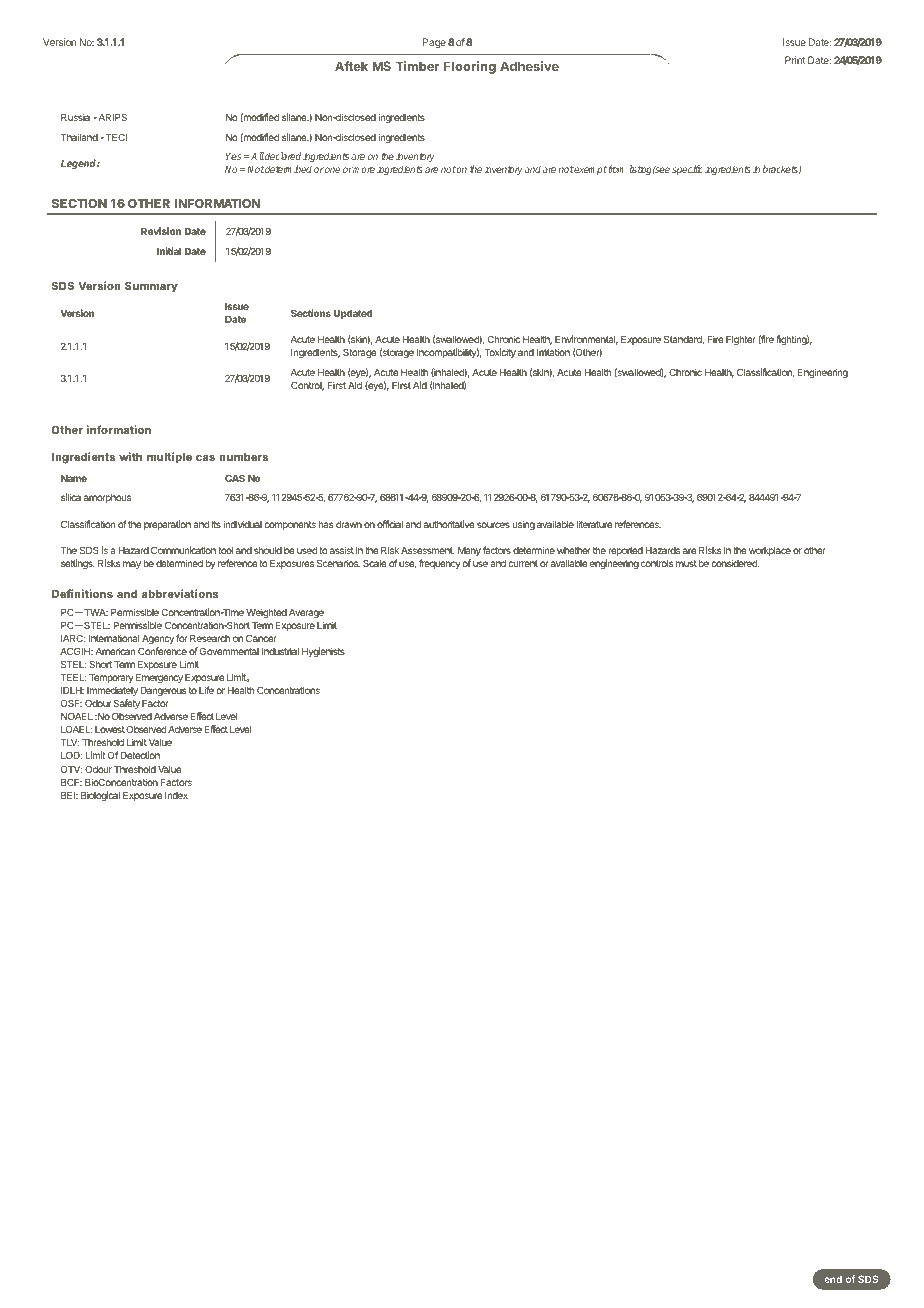  I want to click on must, so click(686, 563).
